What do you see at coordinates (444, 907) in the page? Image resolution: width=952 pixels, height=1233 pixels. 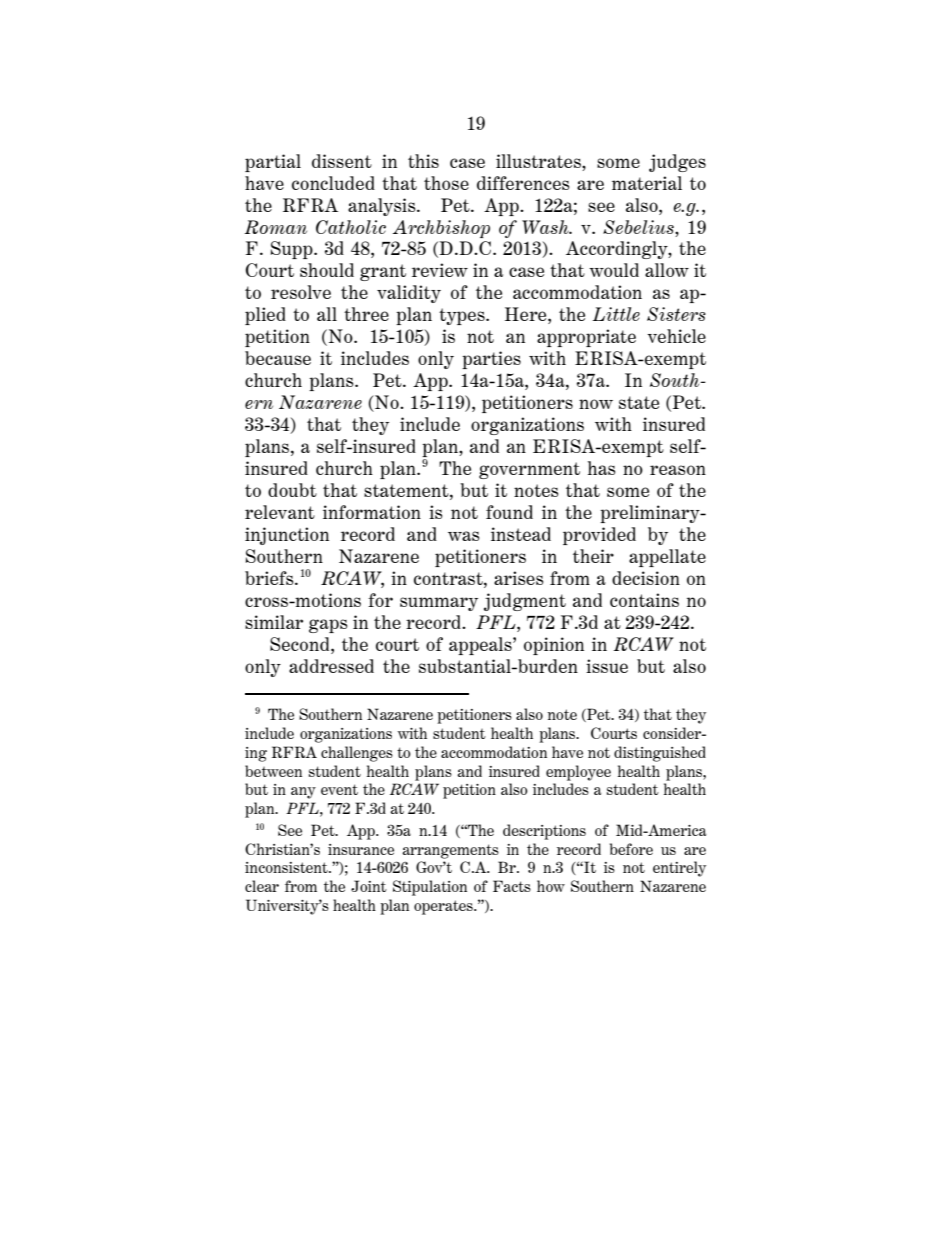 I see `operates` at bounding box center [444, 907].
